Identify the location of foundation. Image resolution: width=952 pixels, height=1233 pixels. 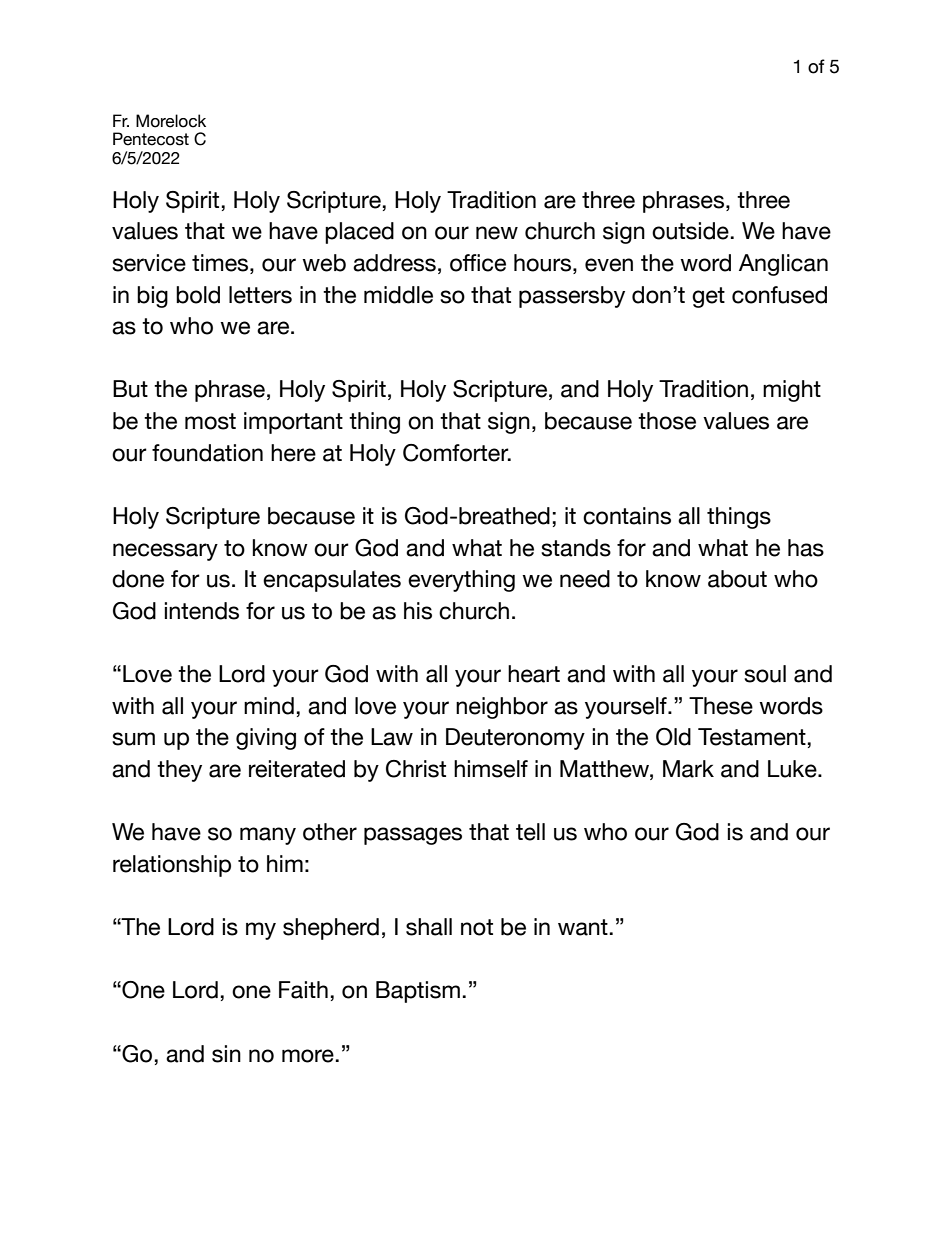
(207, 453).
